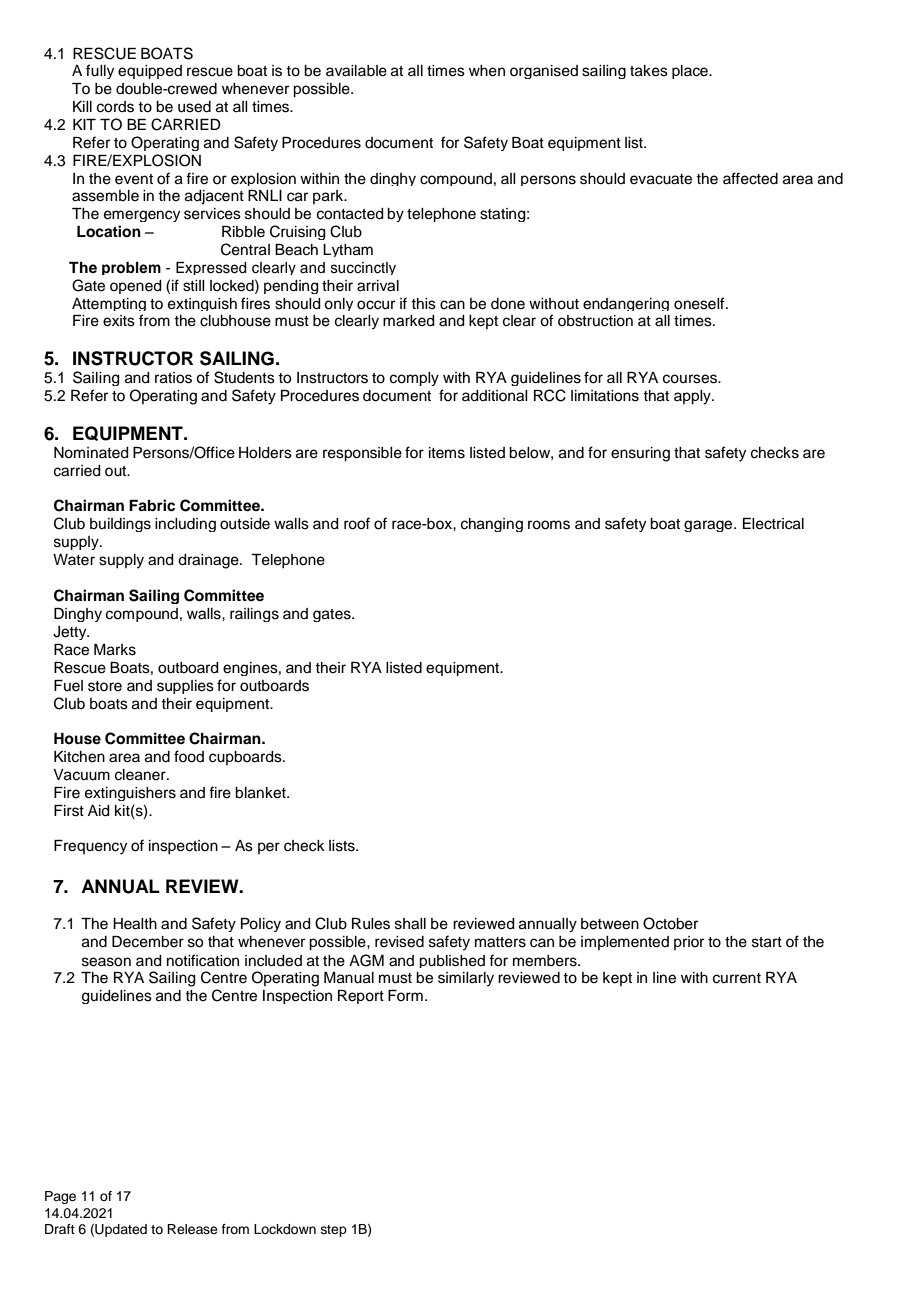  Describe the element at coordinates (135, 924) in the screenshot. I see `Health` at that location.
